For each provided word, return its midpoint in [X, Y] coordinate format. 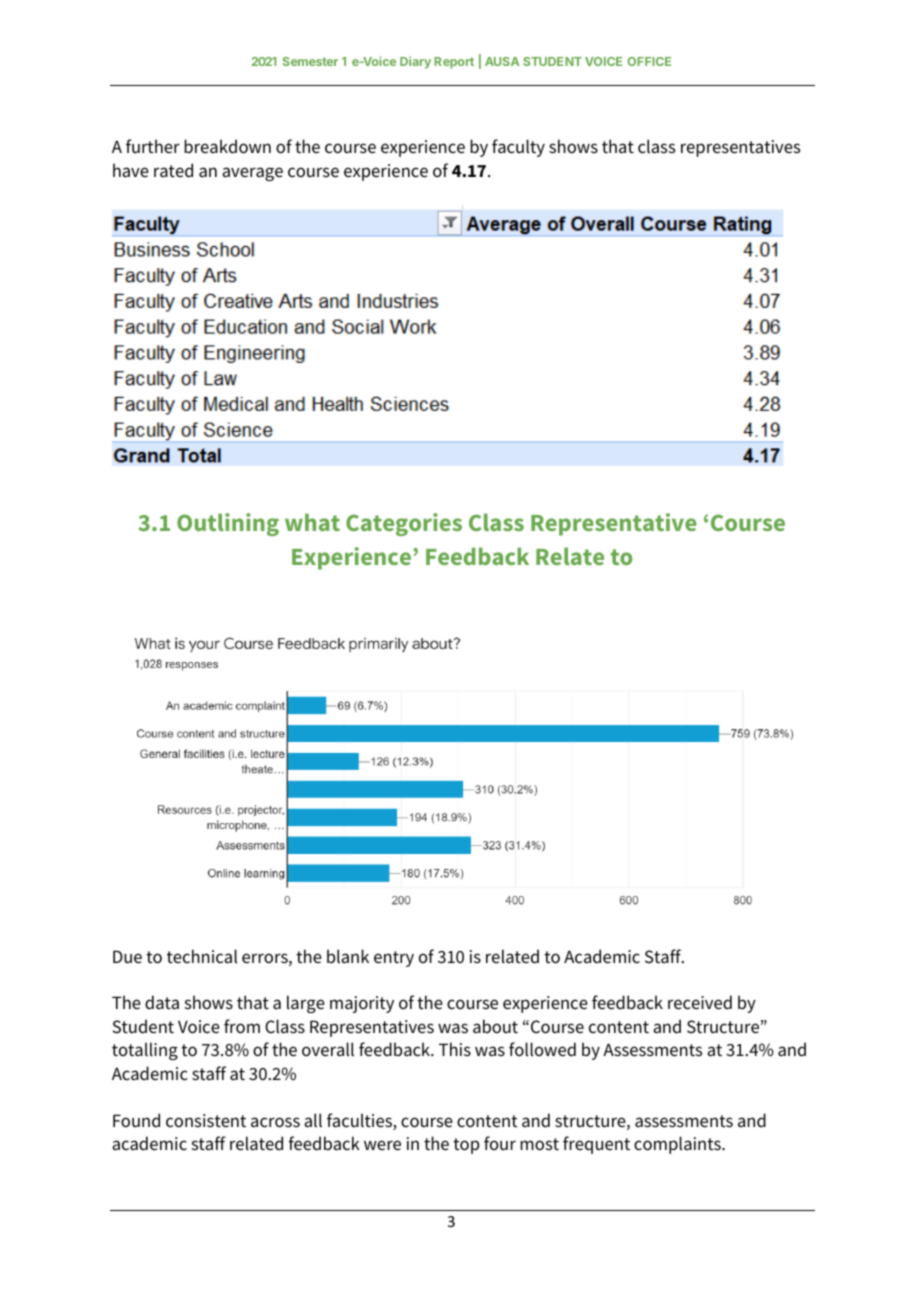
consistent [206, 1121]
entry [394, 959]
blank [348, 956]
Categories [404, 524]
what [312, 522]
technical [202, 956]
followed [542, 1049]
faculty [518, 148]
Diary [415, 62]
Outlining [228, 524]
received [700, 1002]
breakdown [227, 146]
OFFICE [649, 61]
